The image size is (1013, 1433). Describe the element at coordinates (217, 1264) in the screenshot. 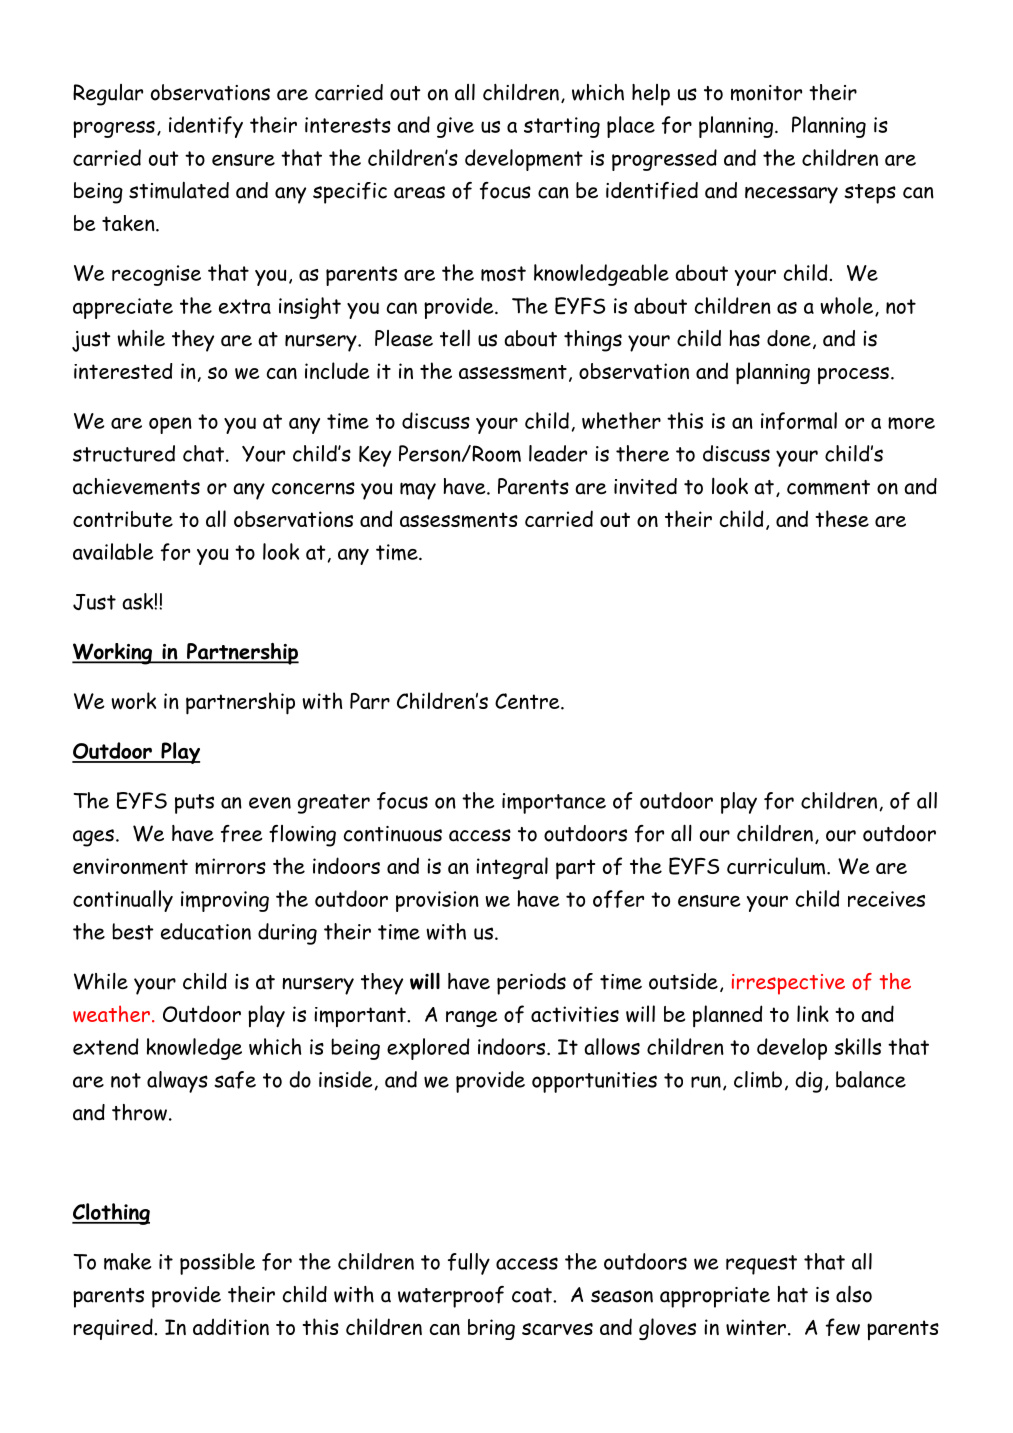

I see `possible` at that location.
